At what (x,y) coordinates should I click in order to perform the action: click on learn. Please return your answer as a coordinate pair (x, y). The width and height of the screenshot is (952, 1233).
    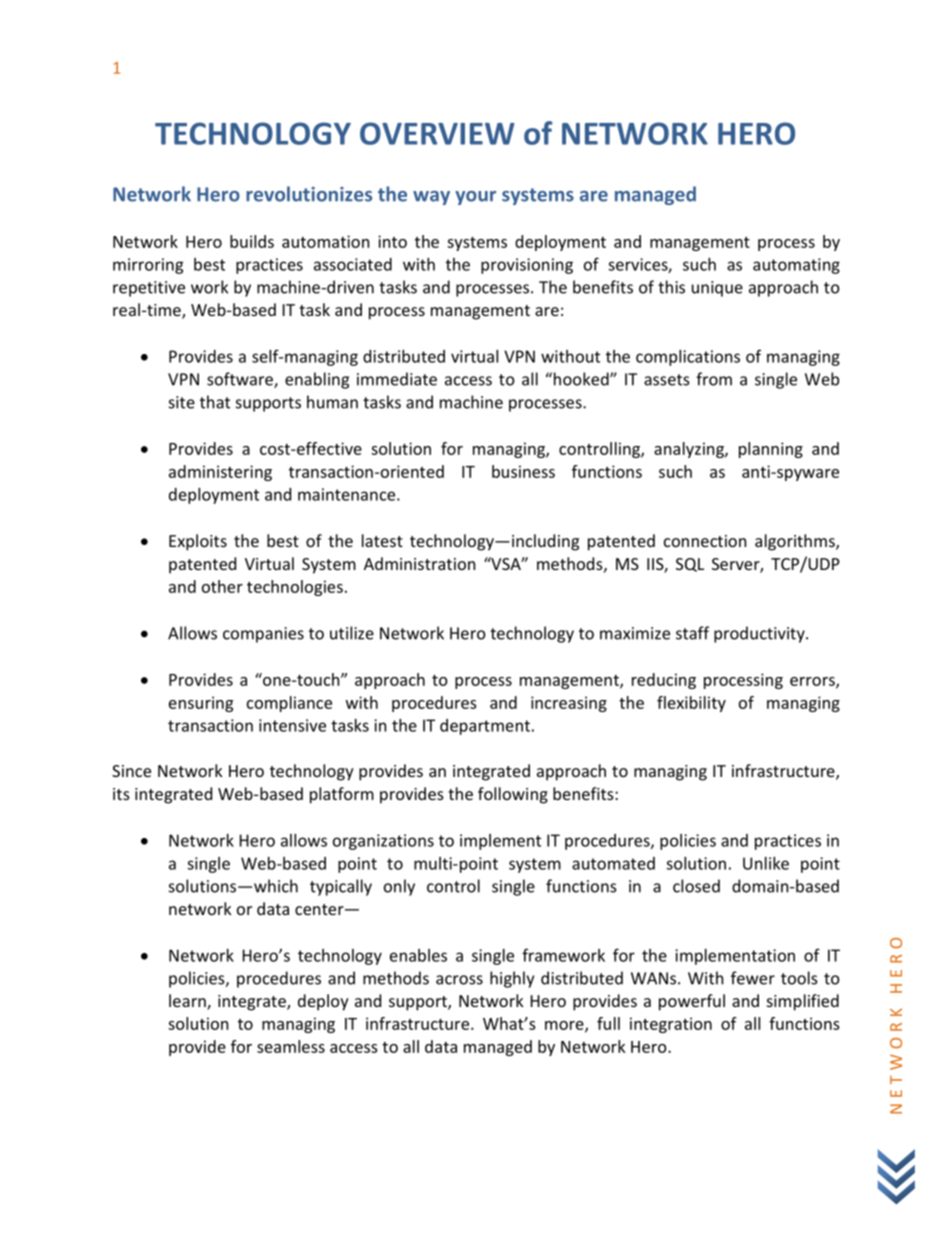
    Looking at the image, I should click on (188, 1002).
